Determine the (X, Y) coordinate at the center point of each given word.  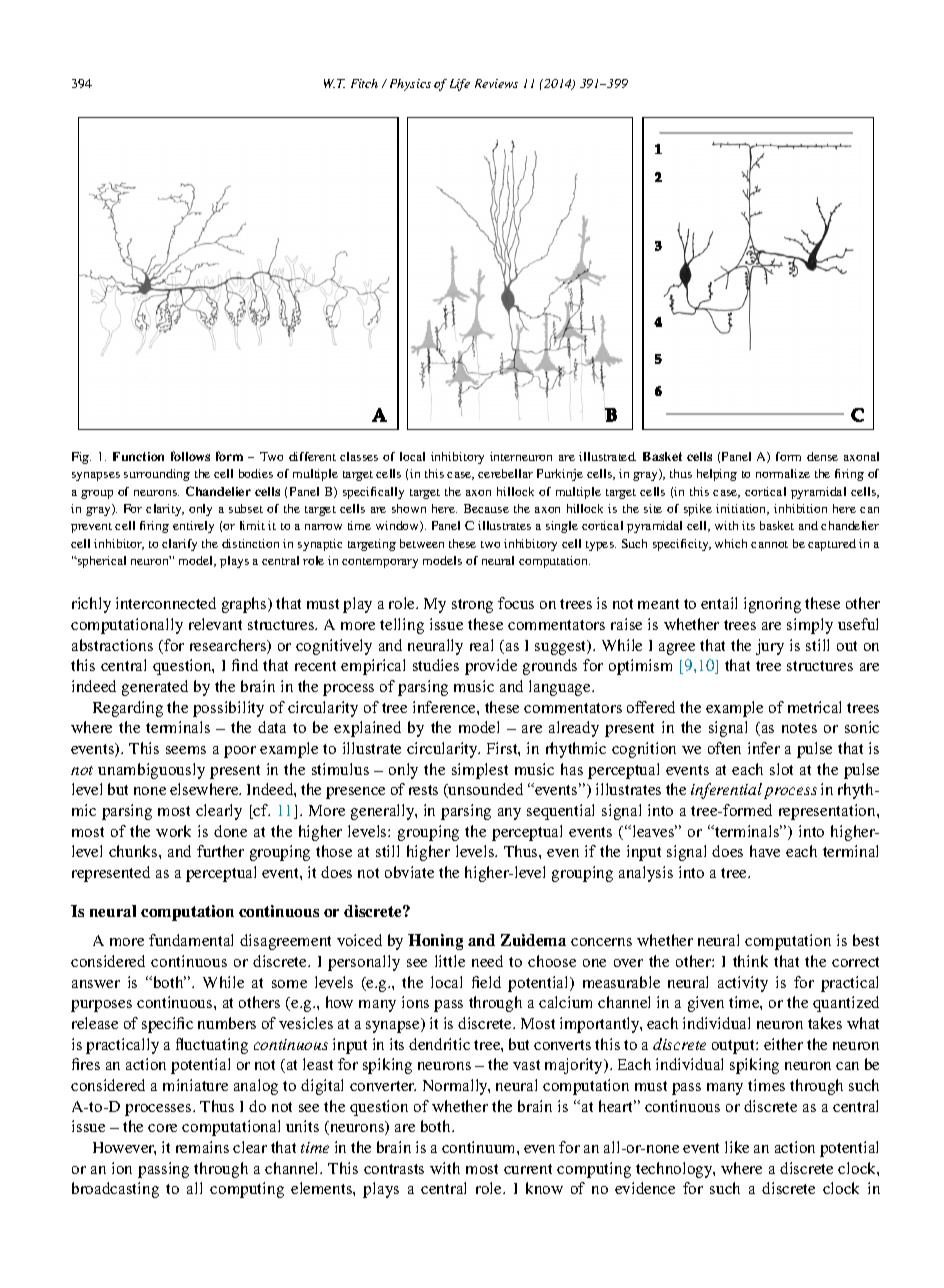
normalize (783, 473)
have (765, 851)
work (173, 831)
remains (202, 1147)
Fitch (364, 83)
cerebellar (505, 473)
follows (190, 456)
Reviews (496, 83)
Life (460, 85)
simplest (480, 771)
